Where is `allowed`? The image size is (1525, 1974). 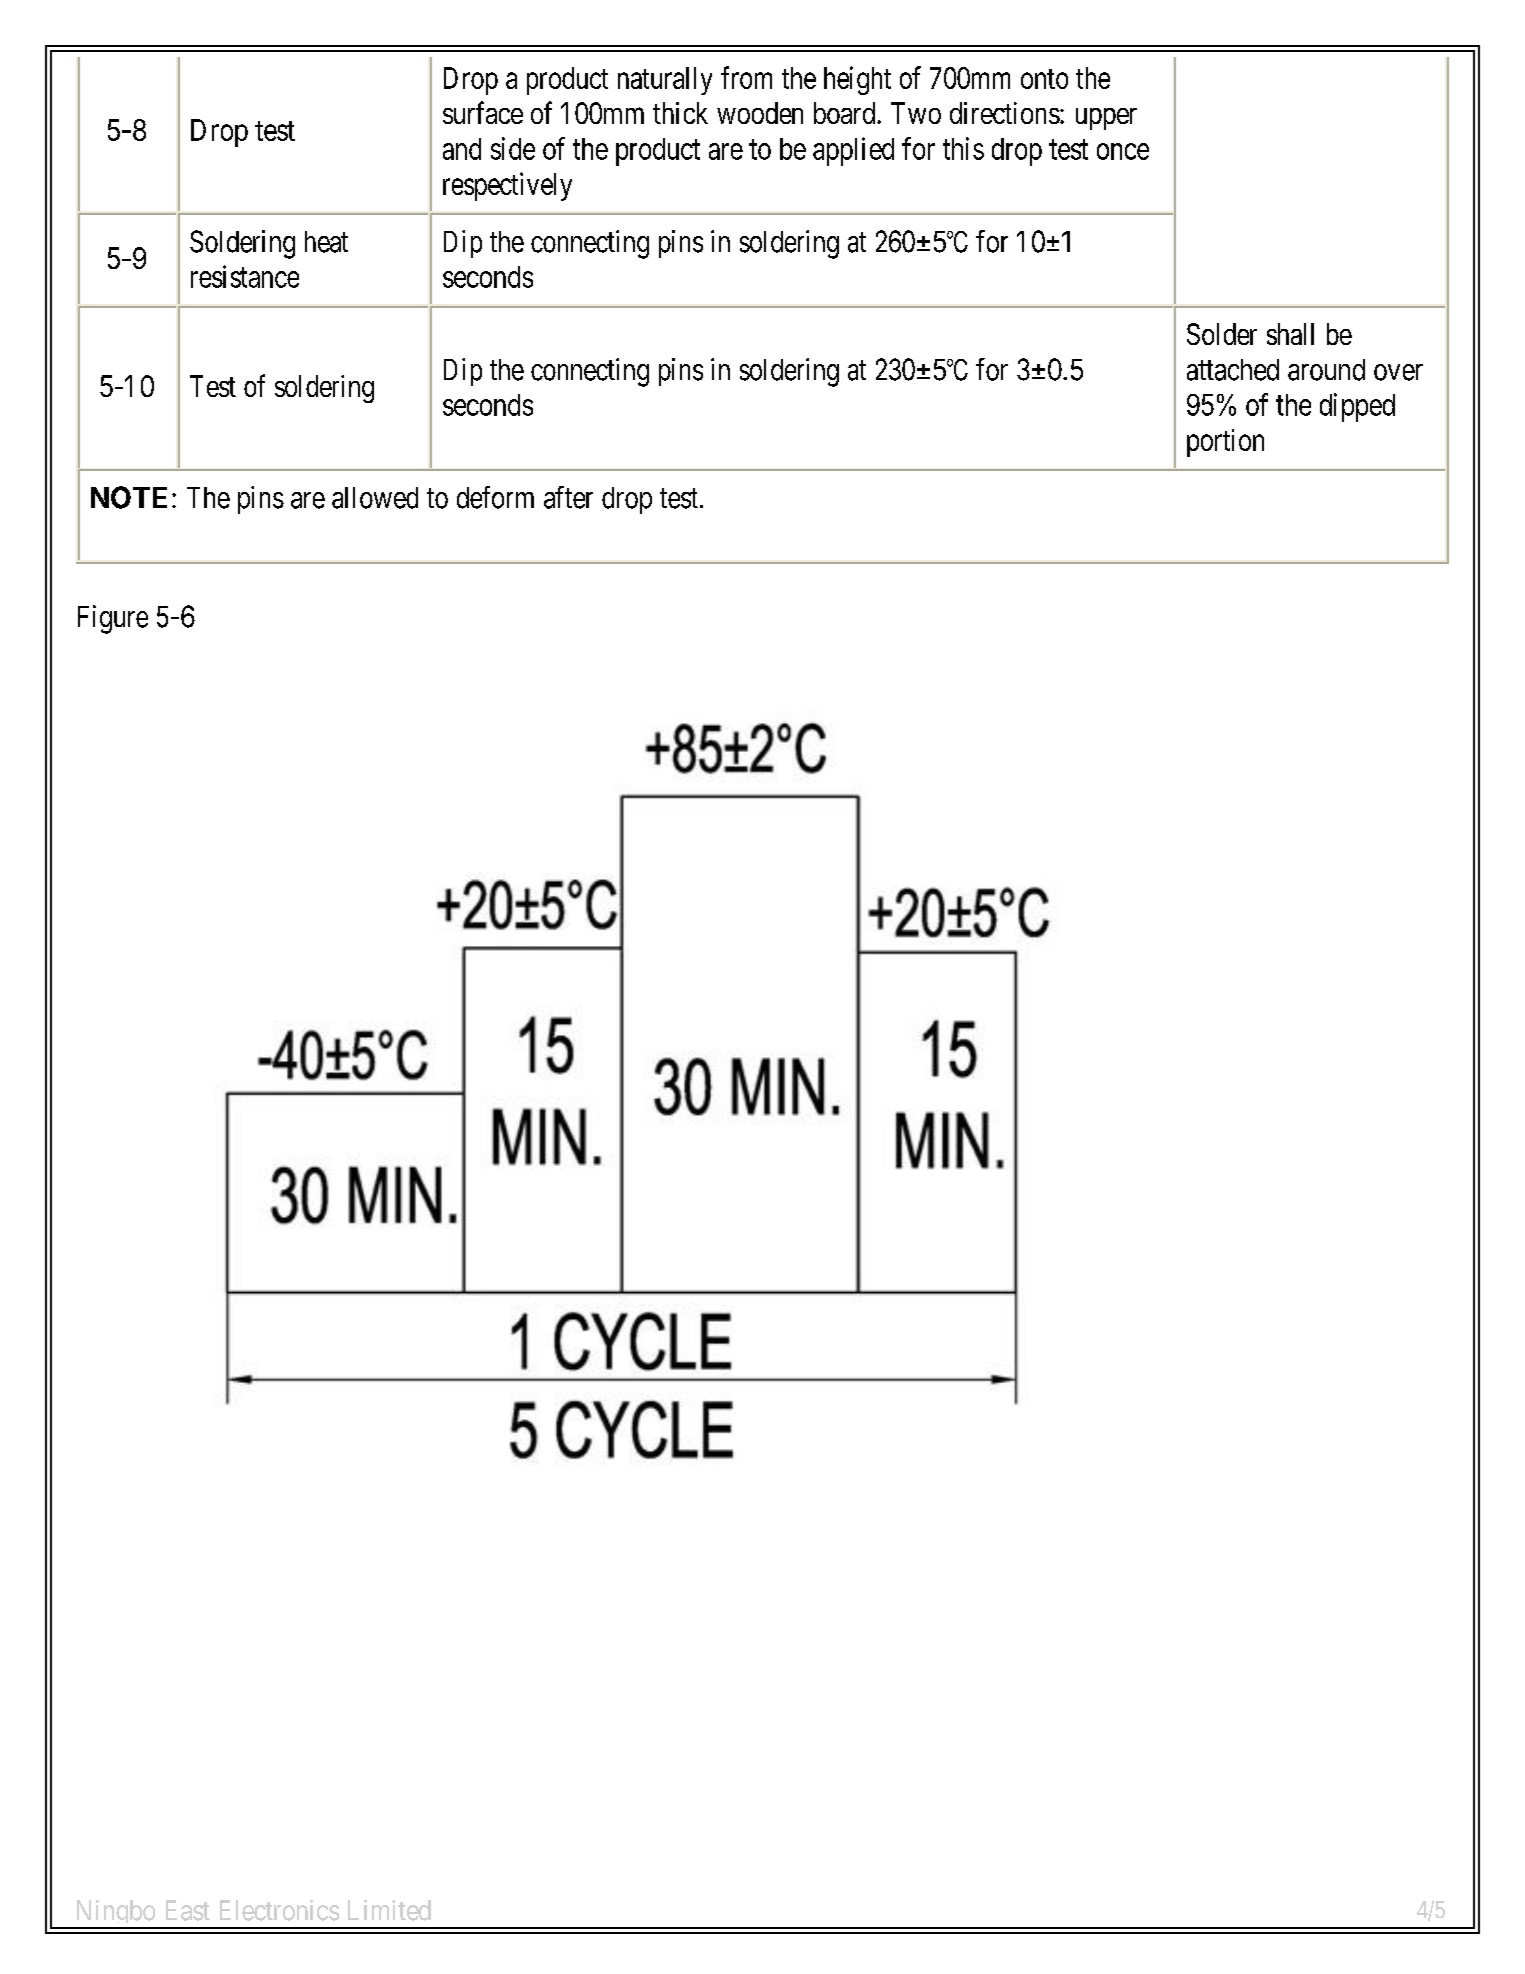 allowed is located at coordinates (375, 498).
